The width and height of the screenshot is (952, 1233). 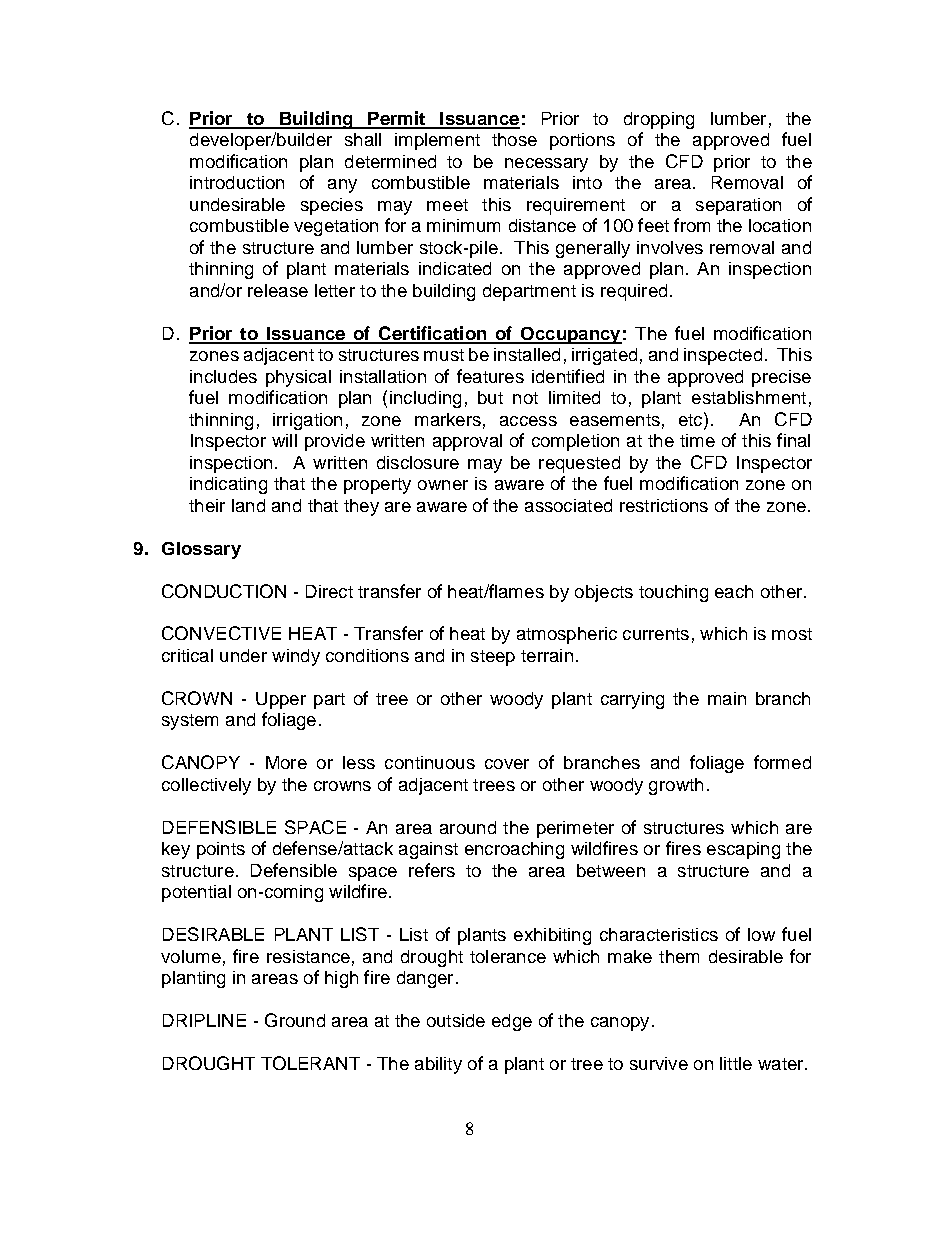 I want to click on dropping, so click(x=659, y=120).
